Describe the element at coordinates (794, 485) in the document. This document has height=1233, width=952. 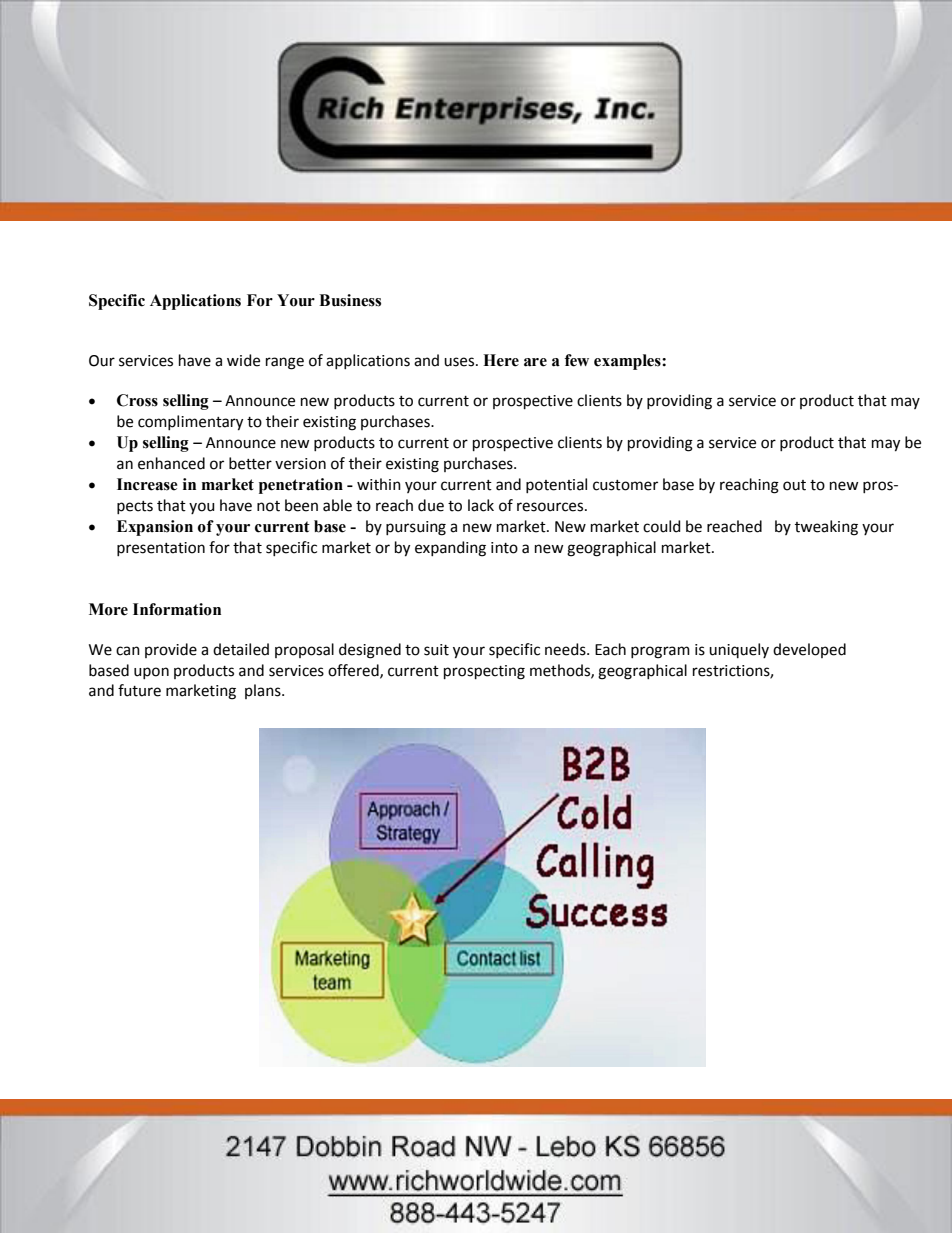
I see `out` at that location.
